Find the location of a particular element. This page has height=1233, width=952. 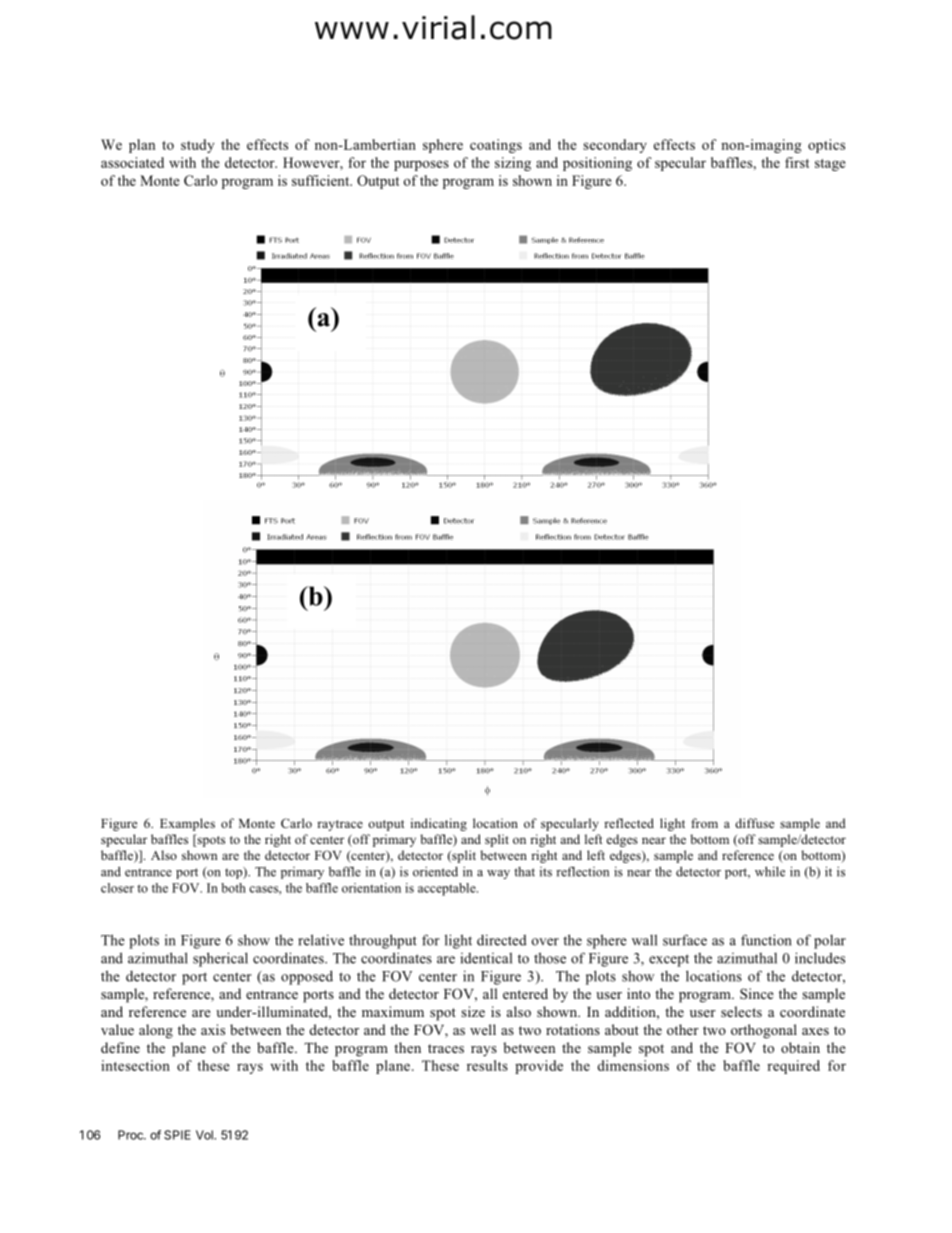

study is located at coordinates (197, 146).
